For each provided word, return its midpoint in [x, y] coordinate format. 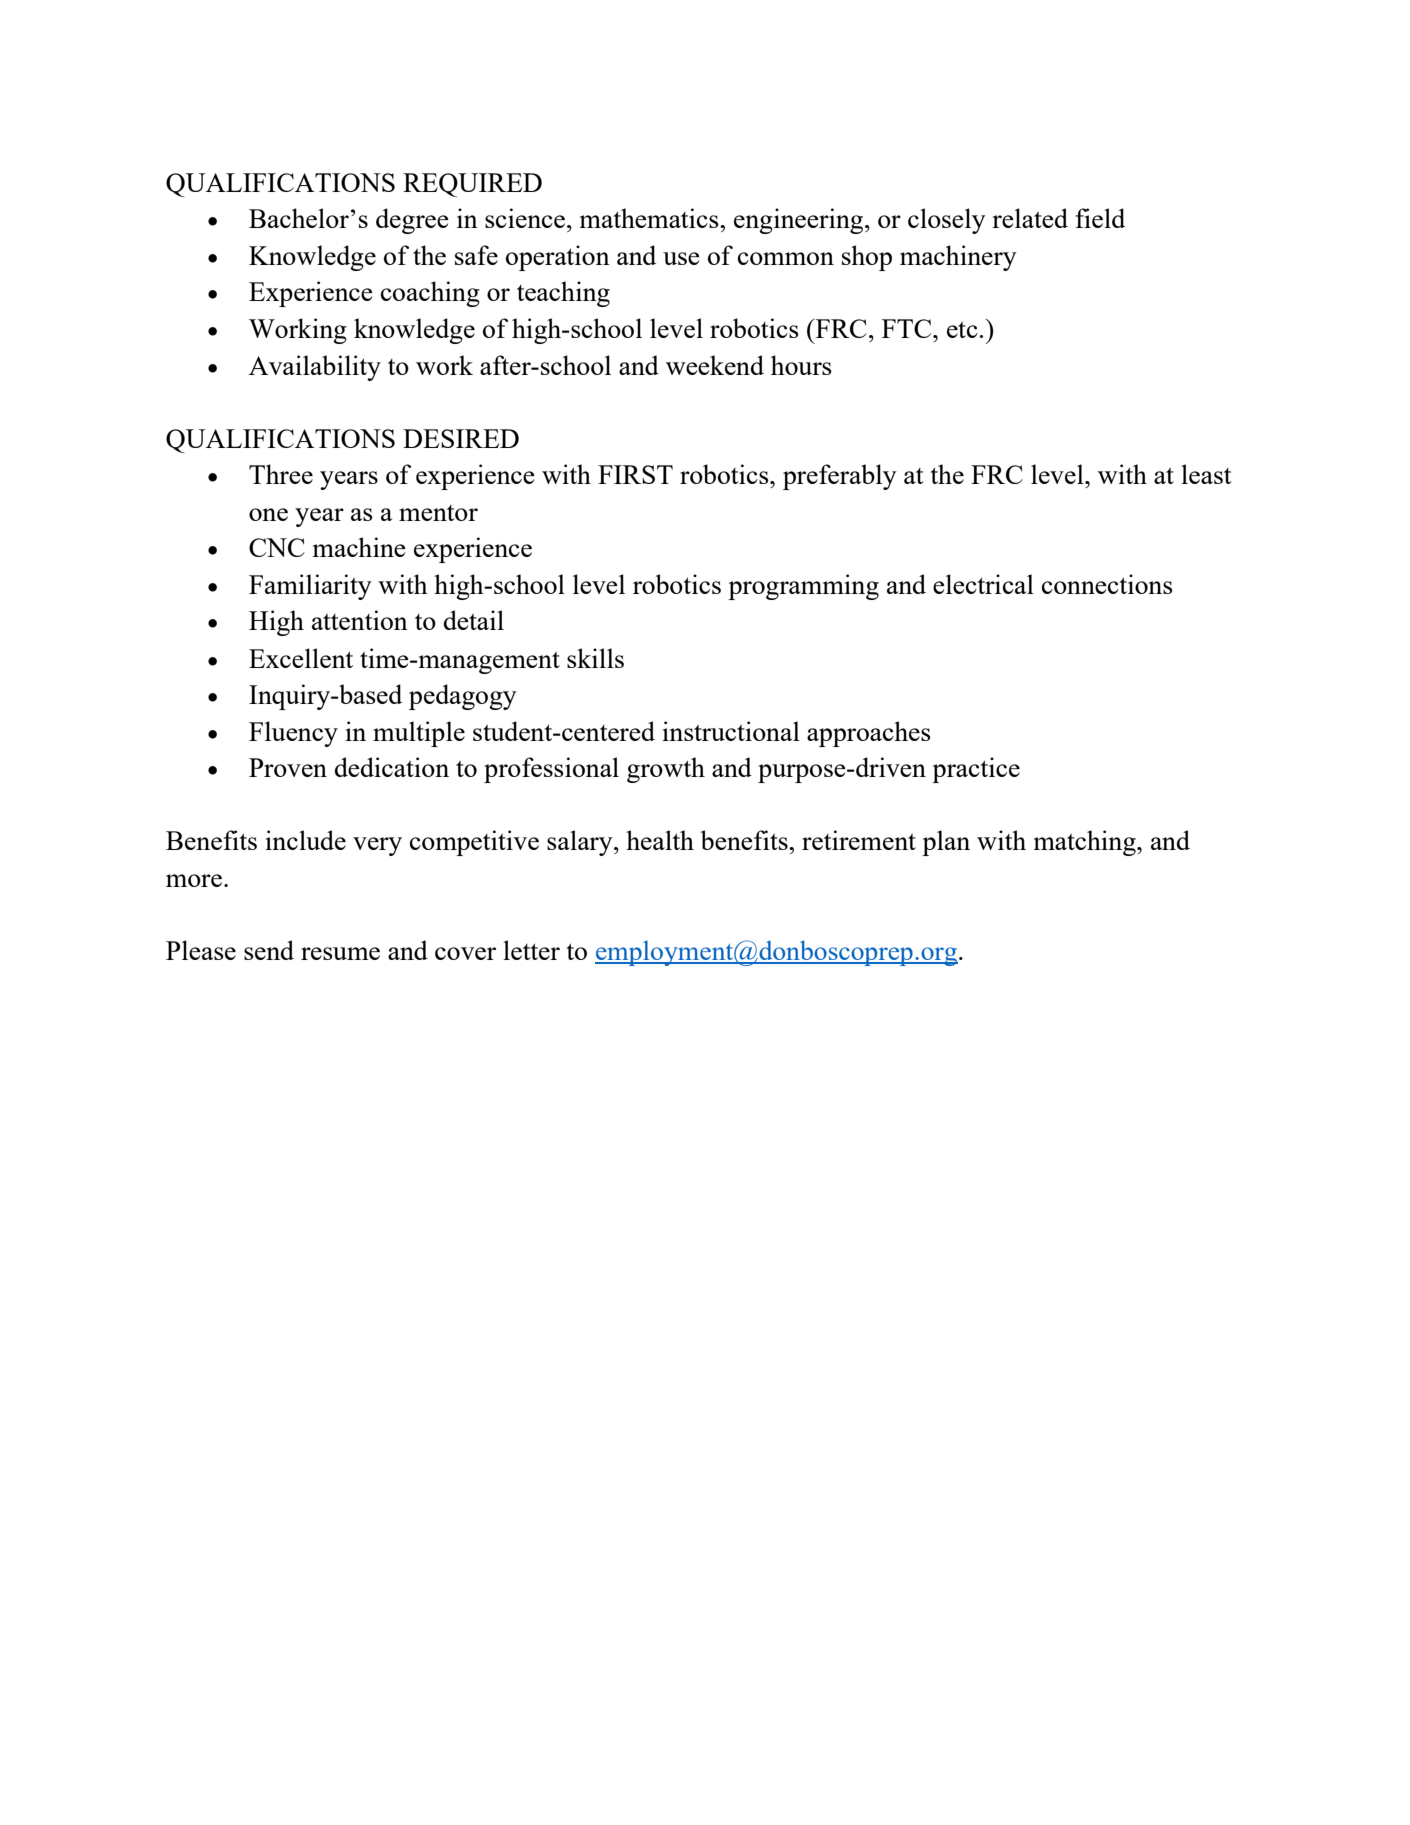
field [1100, 218]
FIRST [635, 474]
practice [976, 770]
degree [412, 221]
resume [340, 953]
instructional [731, 731]
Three [281, 474]
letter [531, 950]
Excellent [301, 658]
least [1206, 474]
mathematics [650, 218]
